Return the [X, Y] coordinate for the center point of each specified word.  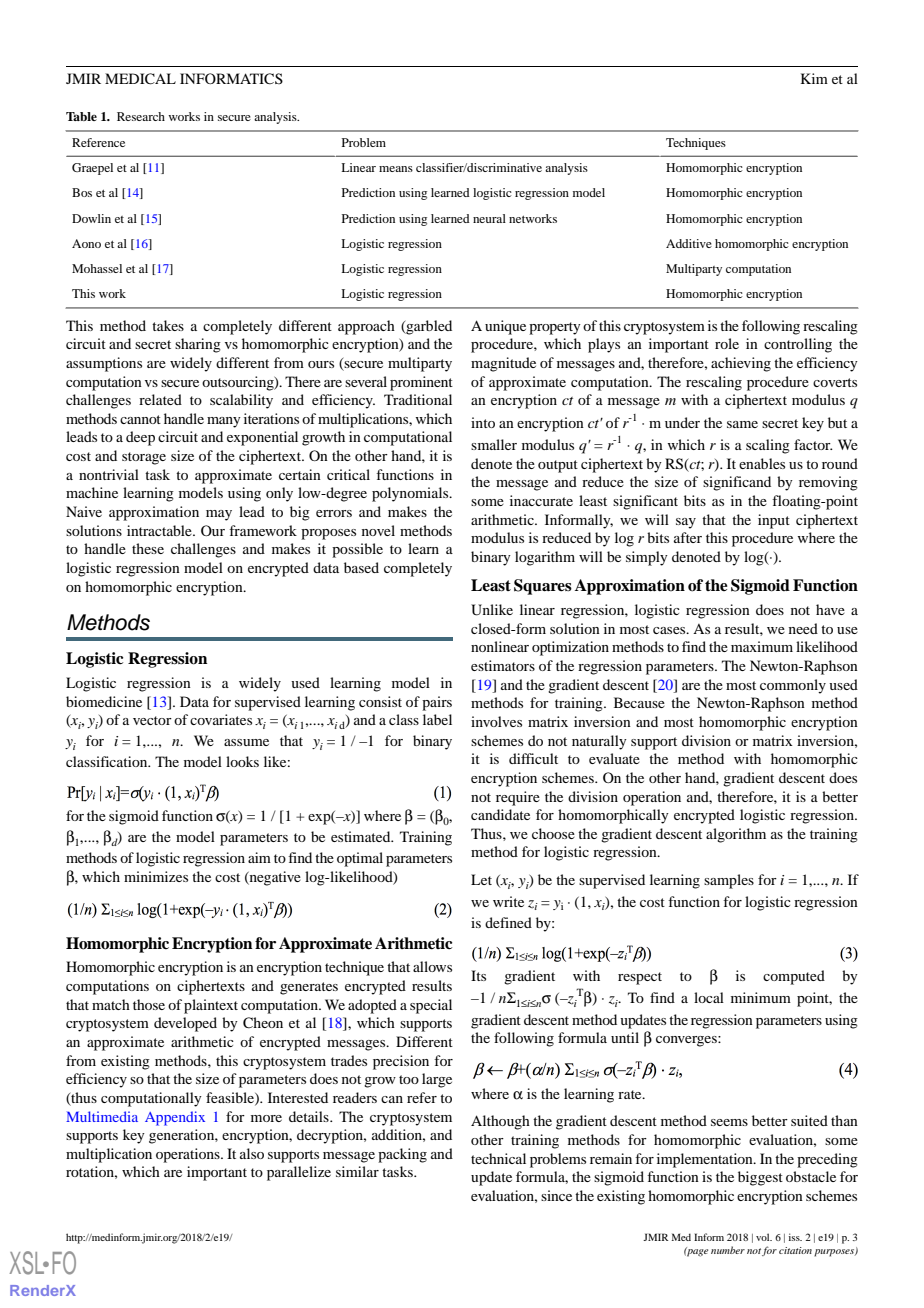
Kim [814, 78]
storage [144, 458]
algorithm [736, 835]
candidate [500, 814]
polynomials [411, 494]
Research [141, 116]
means [396, 169]
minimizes [156, 876]
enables [762, 463]
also [252, 1153]
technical [498, 1158]
